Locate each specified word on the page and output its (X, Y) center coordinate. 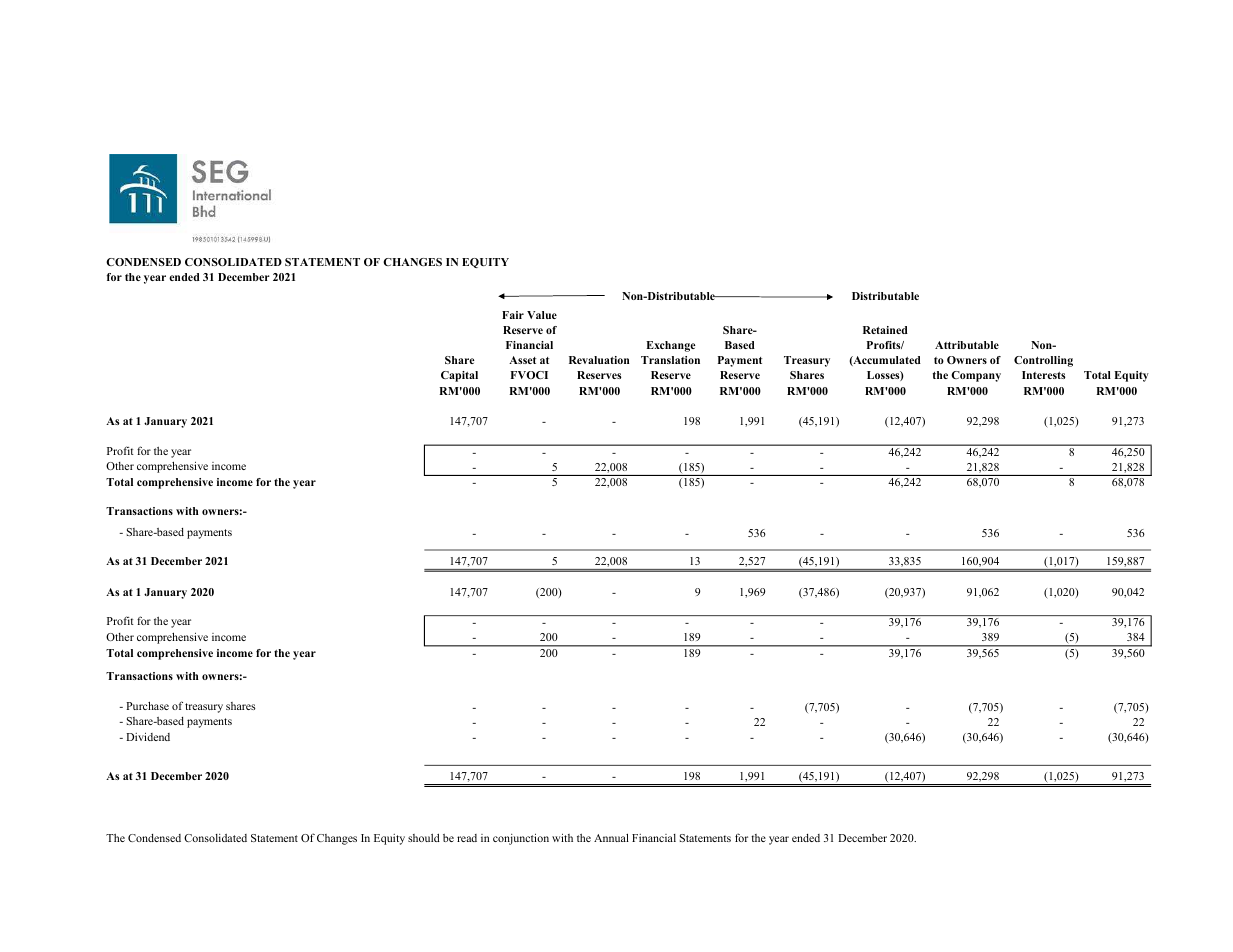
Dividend (148, 736)
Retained (885, 330)
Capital (459, 376)
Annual (611, 837)
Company (976, 376)
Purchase (147, 705)
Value (542, 315)
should (424, 837)
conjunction (521, 839)
